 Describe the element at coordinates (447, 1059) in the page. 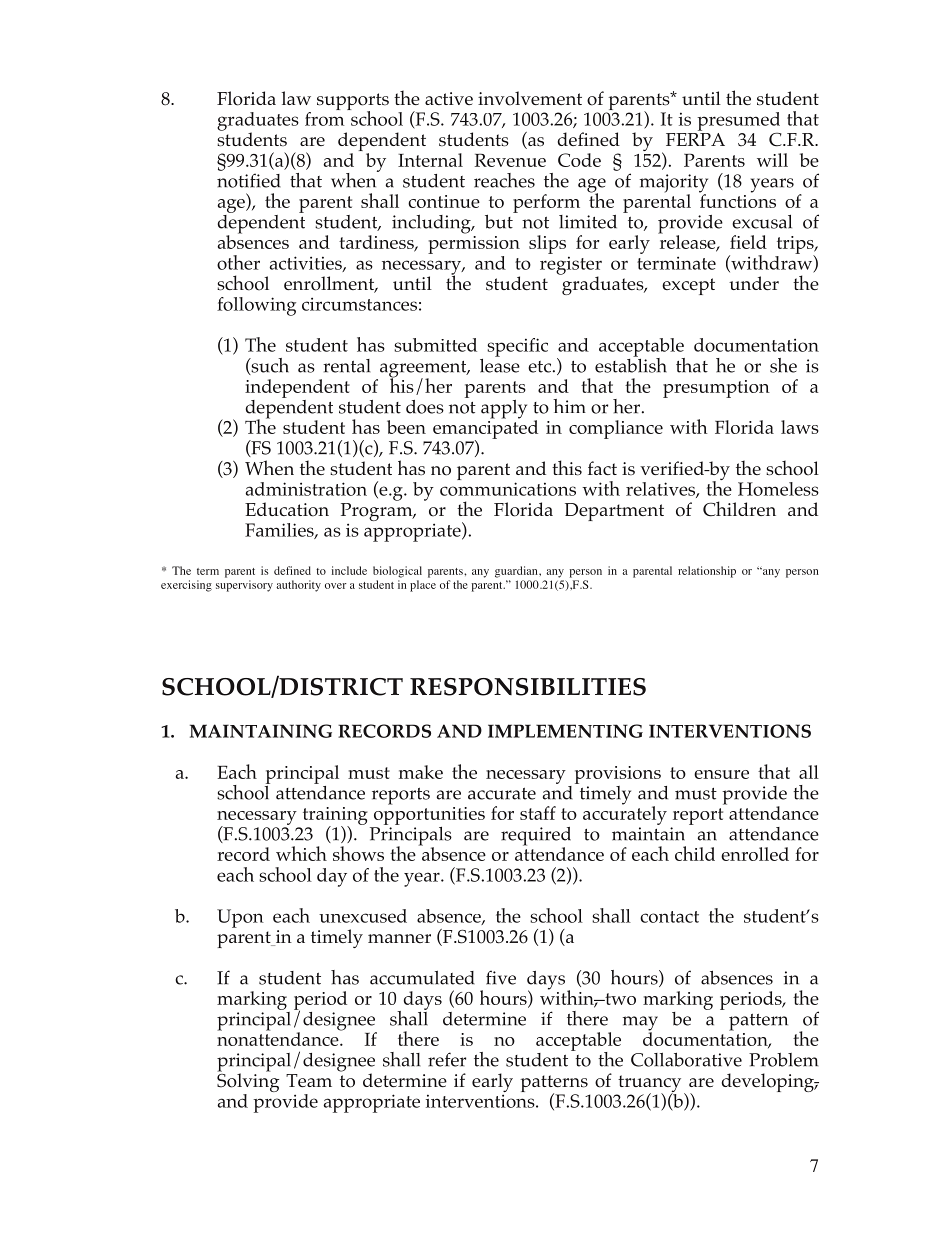

I see `refer` at that location.
